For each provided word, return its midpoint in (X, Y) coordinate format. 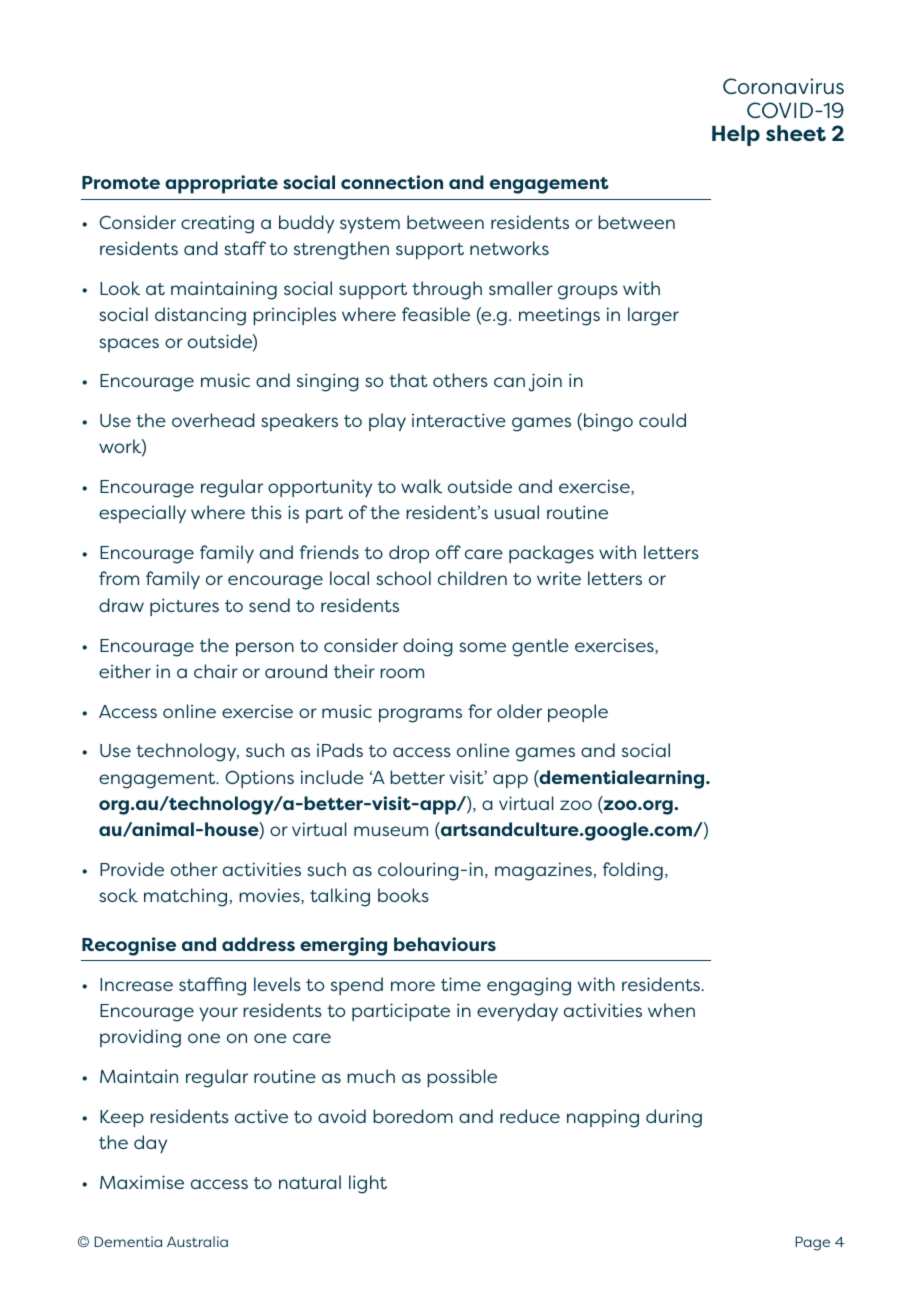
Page (812, 1243)
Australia (197, 1241)
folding (633, 871)
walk (421, 486)
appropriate (221, 184)
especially (142, 514)
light (368, 1184)
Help (736, 135)
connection (392, 182)
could (662, 420)
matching (185, 897)
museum (391, 831)
